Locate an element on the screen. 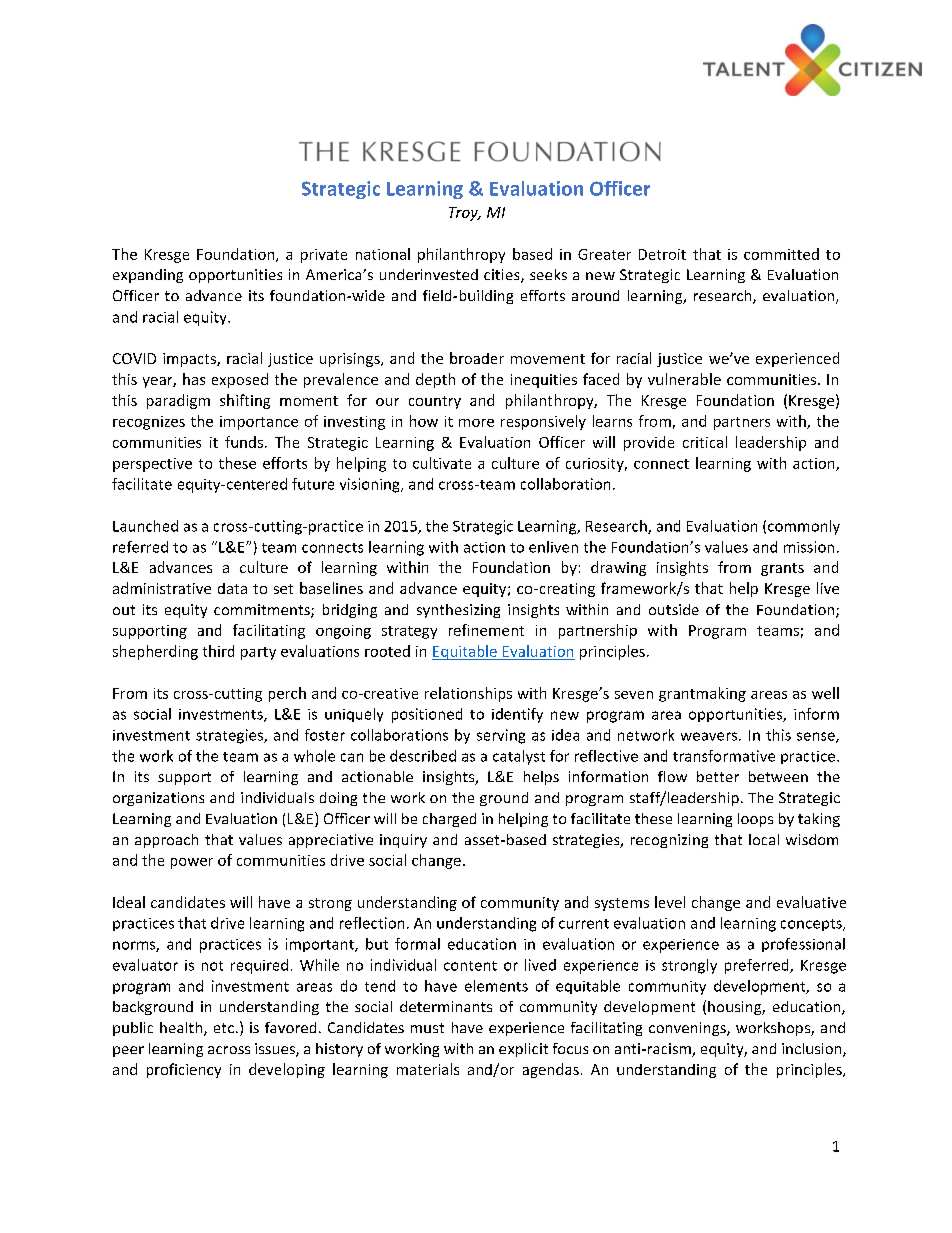  third is located at coordinates (218, 651).
